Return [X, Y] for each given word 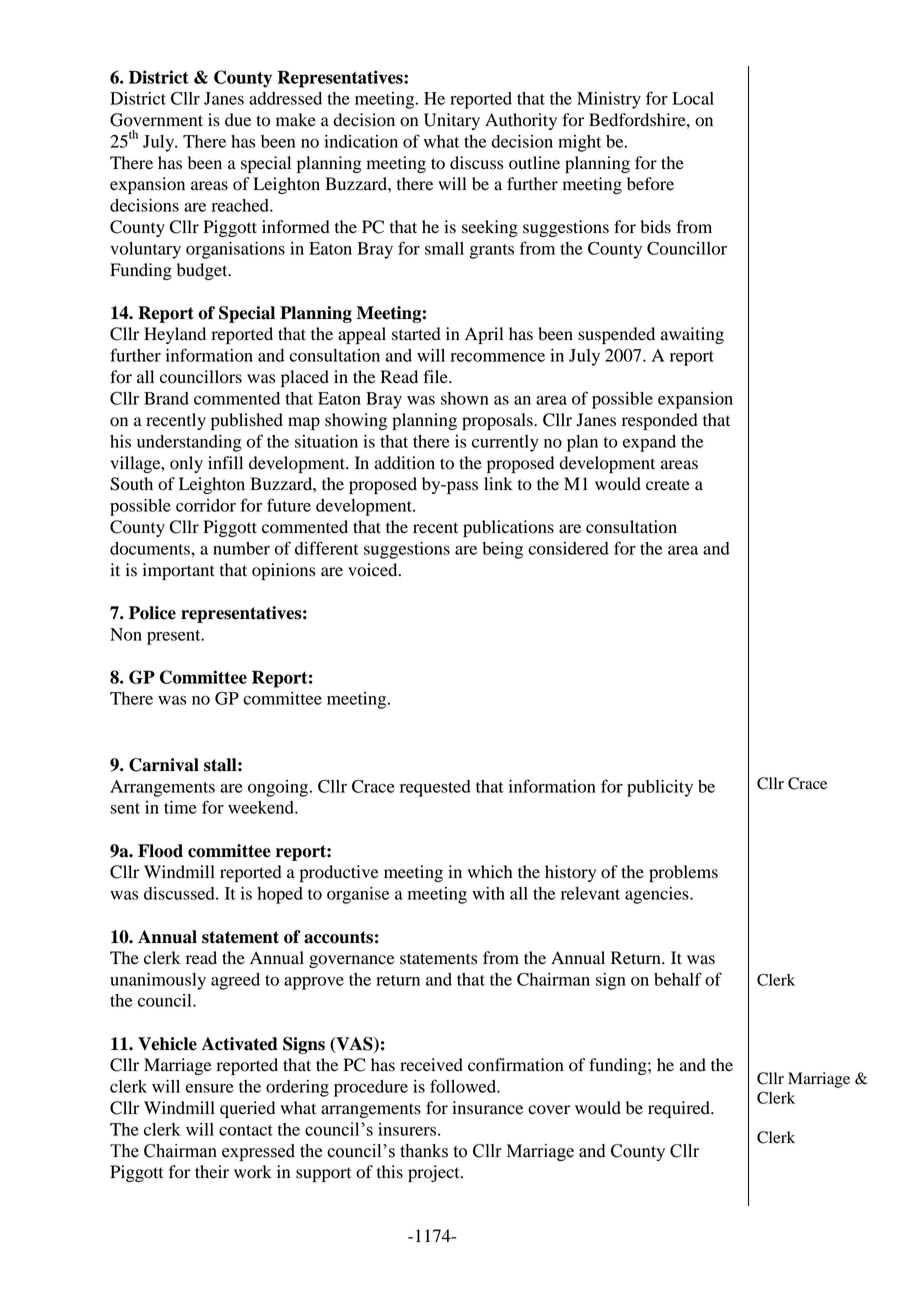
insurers [408, 1129]
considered [568, 548]
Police [152, 613]
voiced [374, 570]
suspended [616, 335]
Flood [160, 851]
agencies [658, 895]
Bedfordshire [638, 120]
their [212, 1172]
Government [156, 120]
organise [358, 895]
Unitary [452, 121]
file [436, 377]
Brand [166, 398]
